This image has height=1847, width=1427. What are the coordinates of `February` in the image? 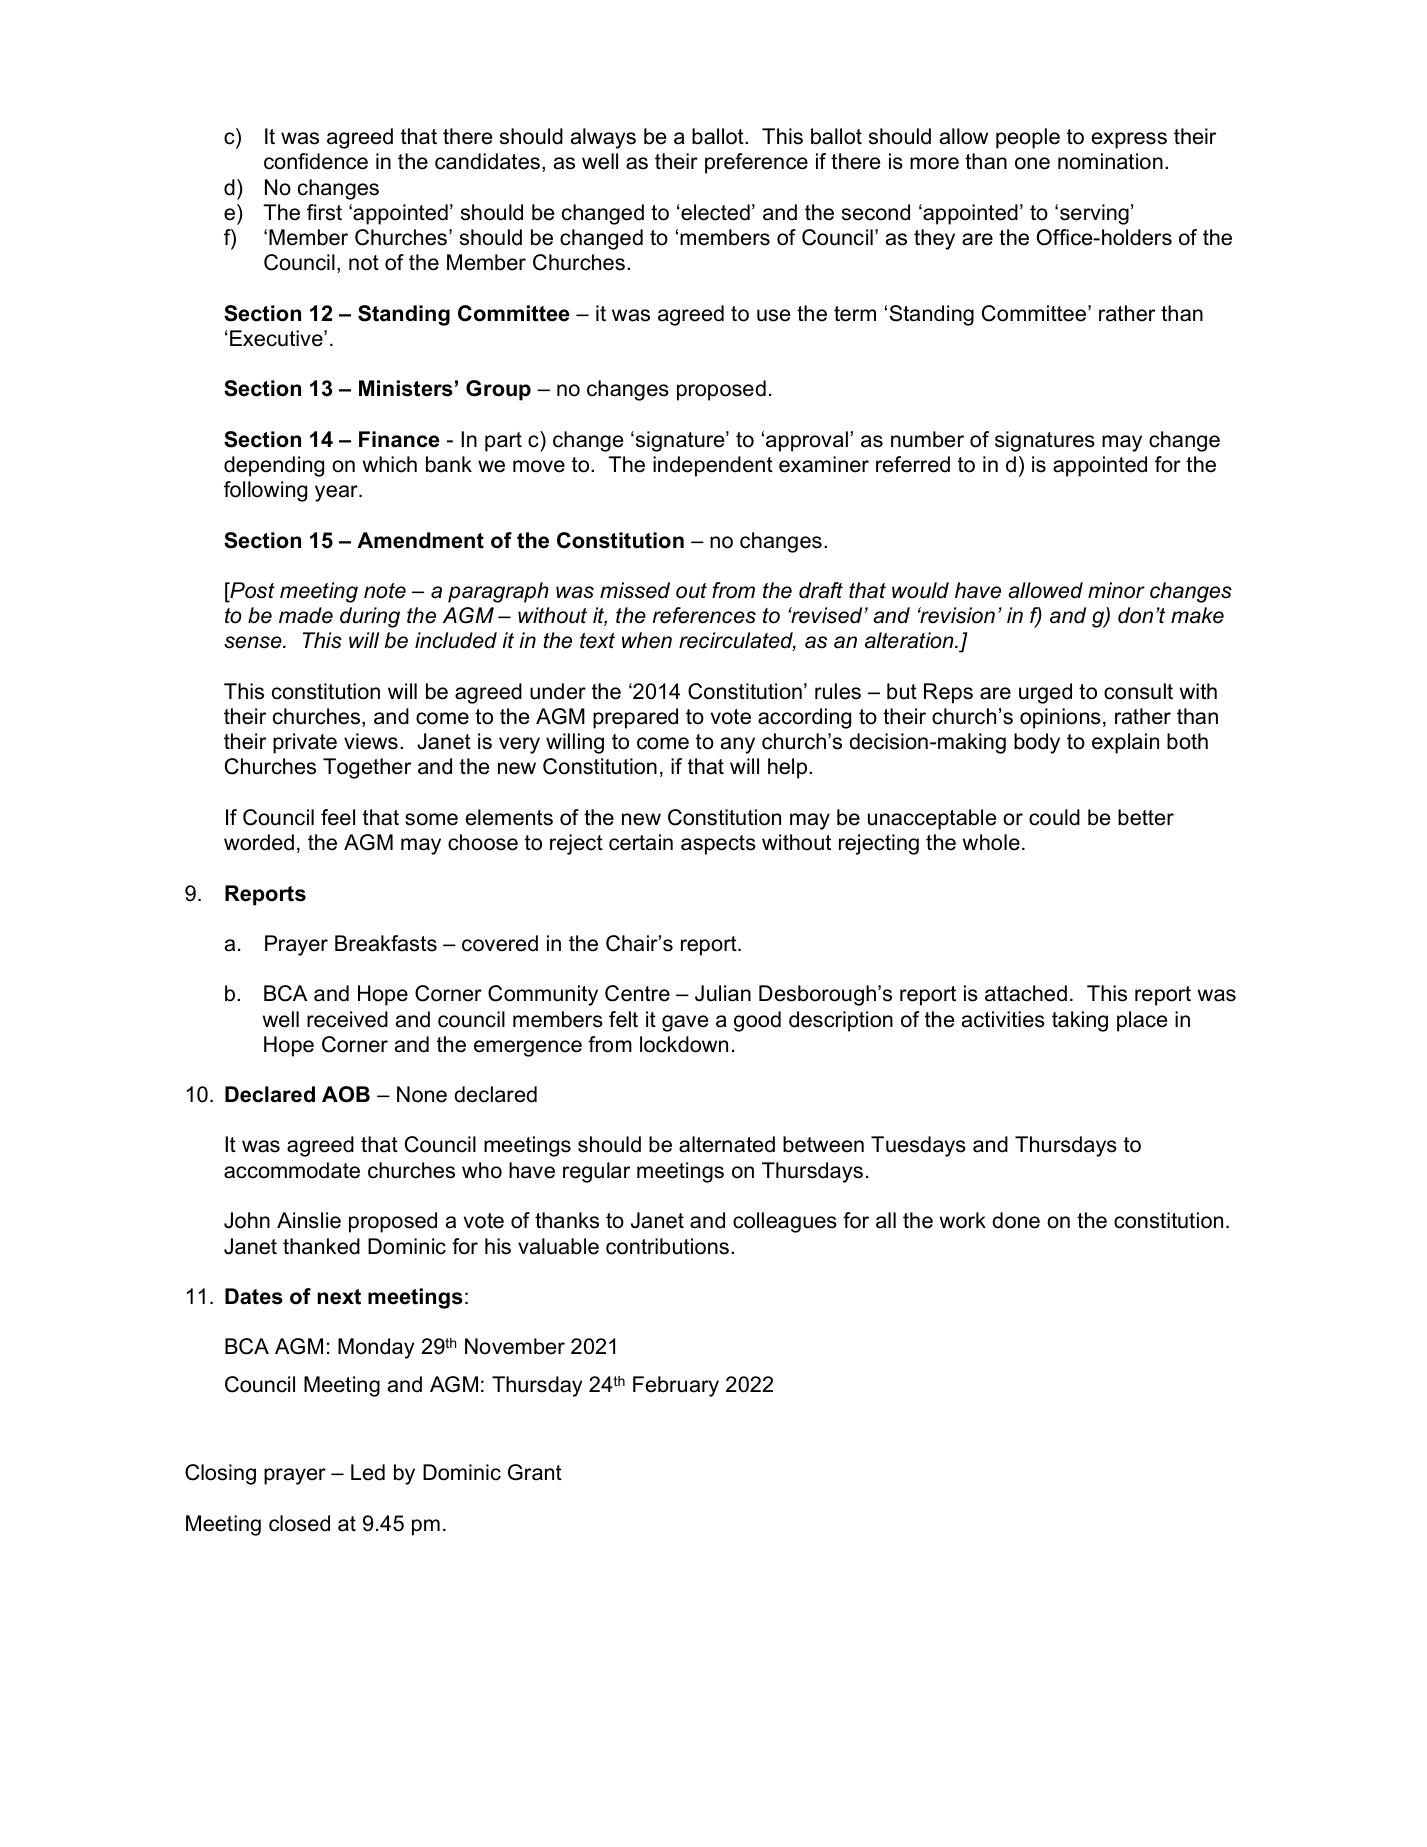 It's located at (676, 1386).
